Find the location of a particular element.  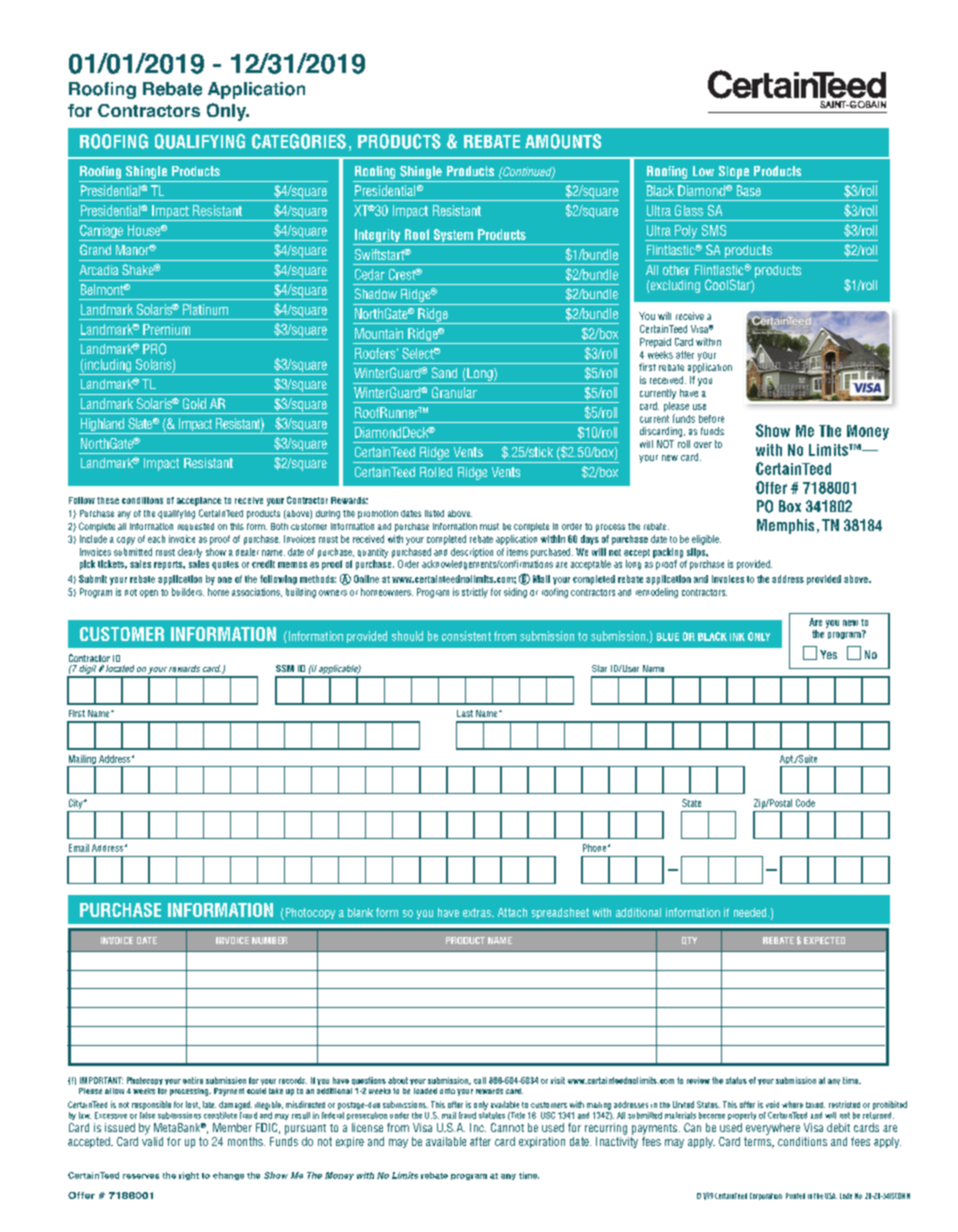

right is located at coordinates (189, 1176).
